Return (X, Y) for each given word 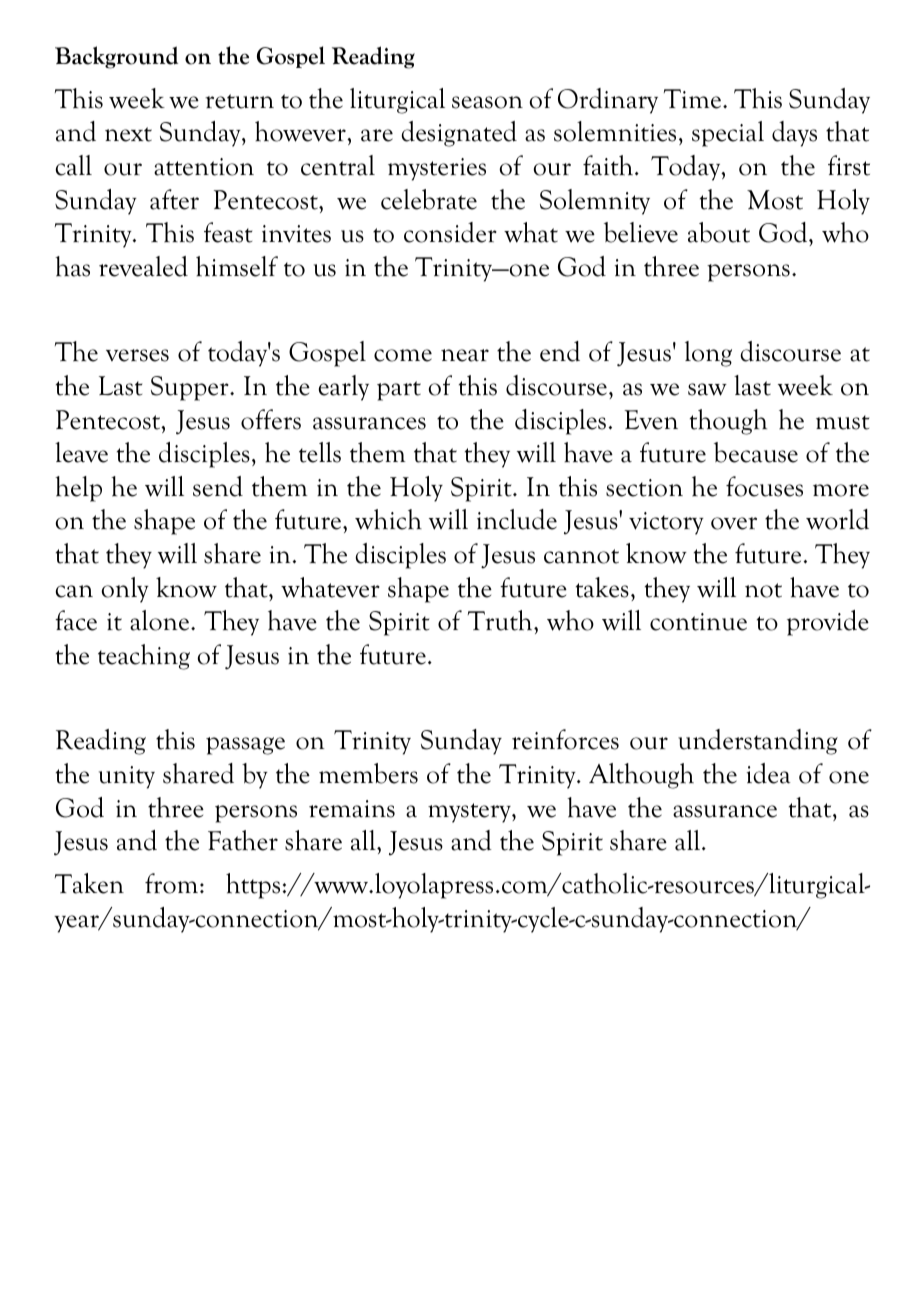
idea (769, 773)
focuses (764, 486)
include (517, 519)
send (218, 486)
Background (116, 57)
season (487, 102)
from (173, 883)
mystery (470, 813)
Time (694, 99)
